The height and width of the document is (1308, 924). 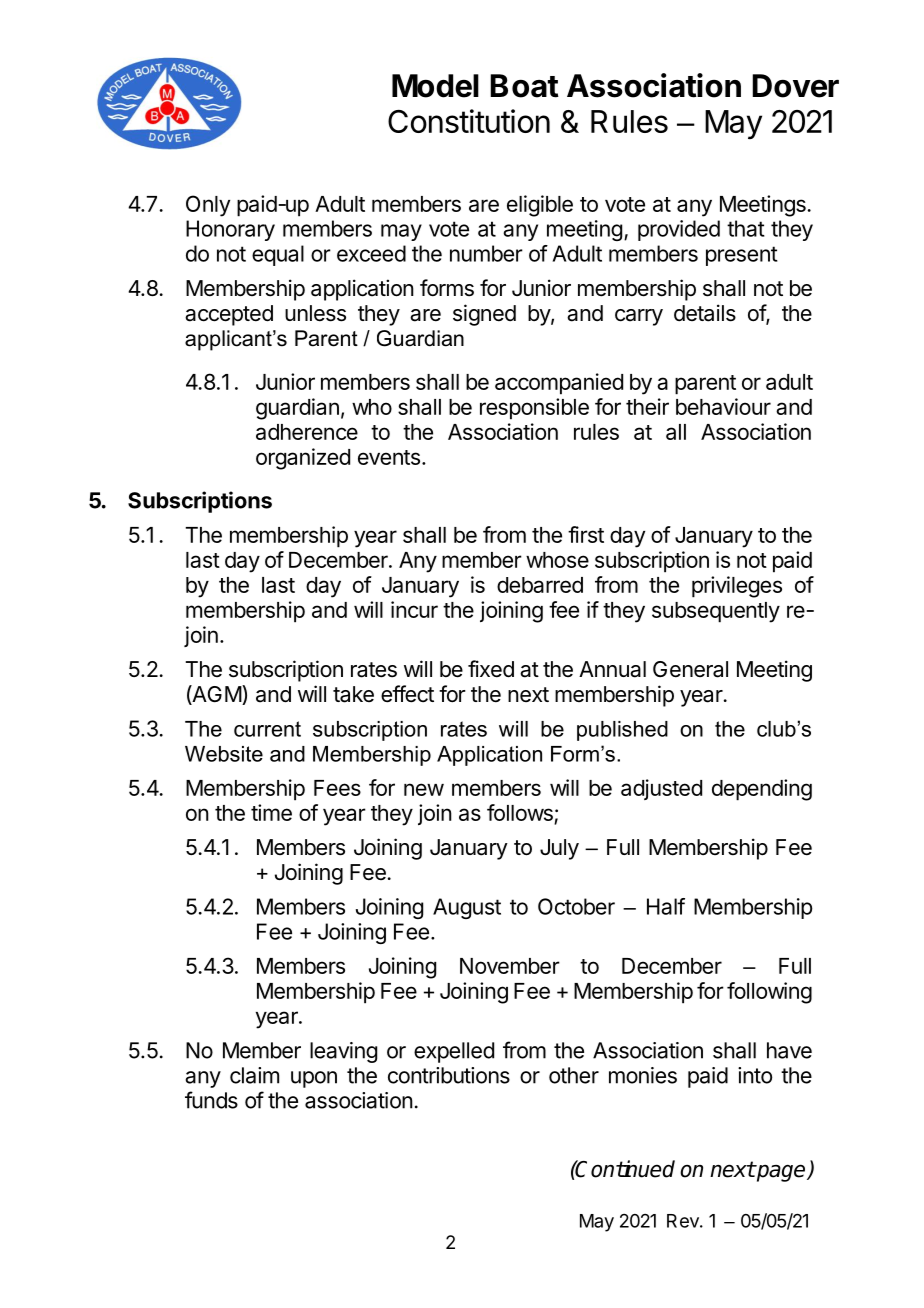 I want to click on claim, so click(x=254, y=1075).
